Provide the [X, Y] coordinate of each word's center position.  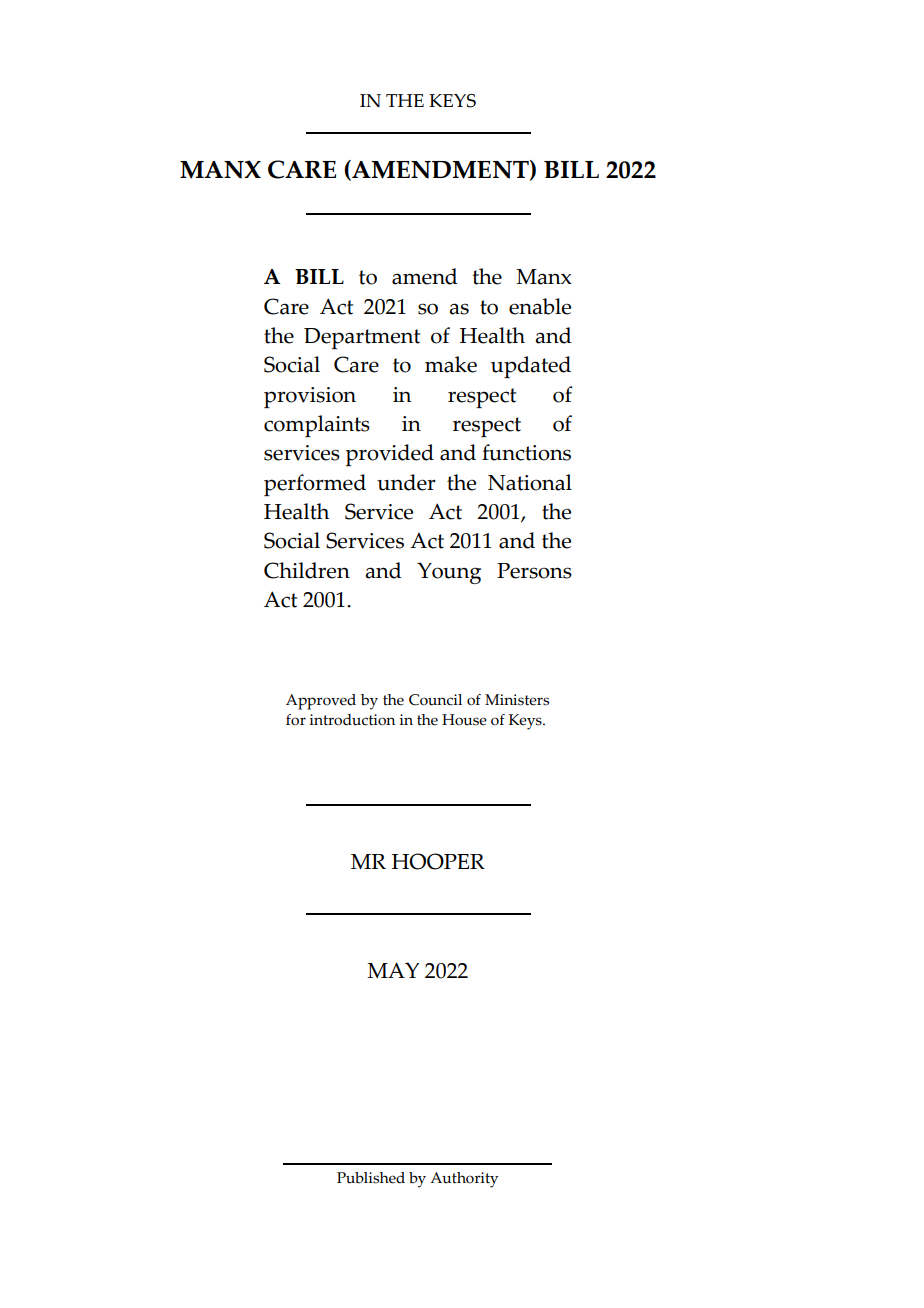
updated [531, 367]
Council [435, 700]
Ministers [517, 700]
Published [371, 1178]
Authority [464, 1180]
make [451, 364]
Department [362, 338]
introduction [352, 720]
